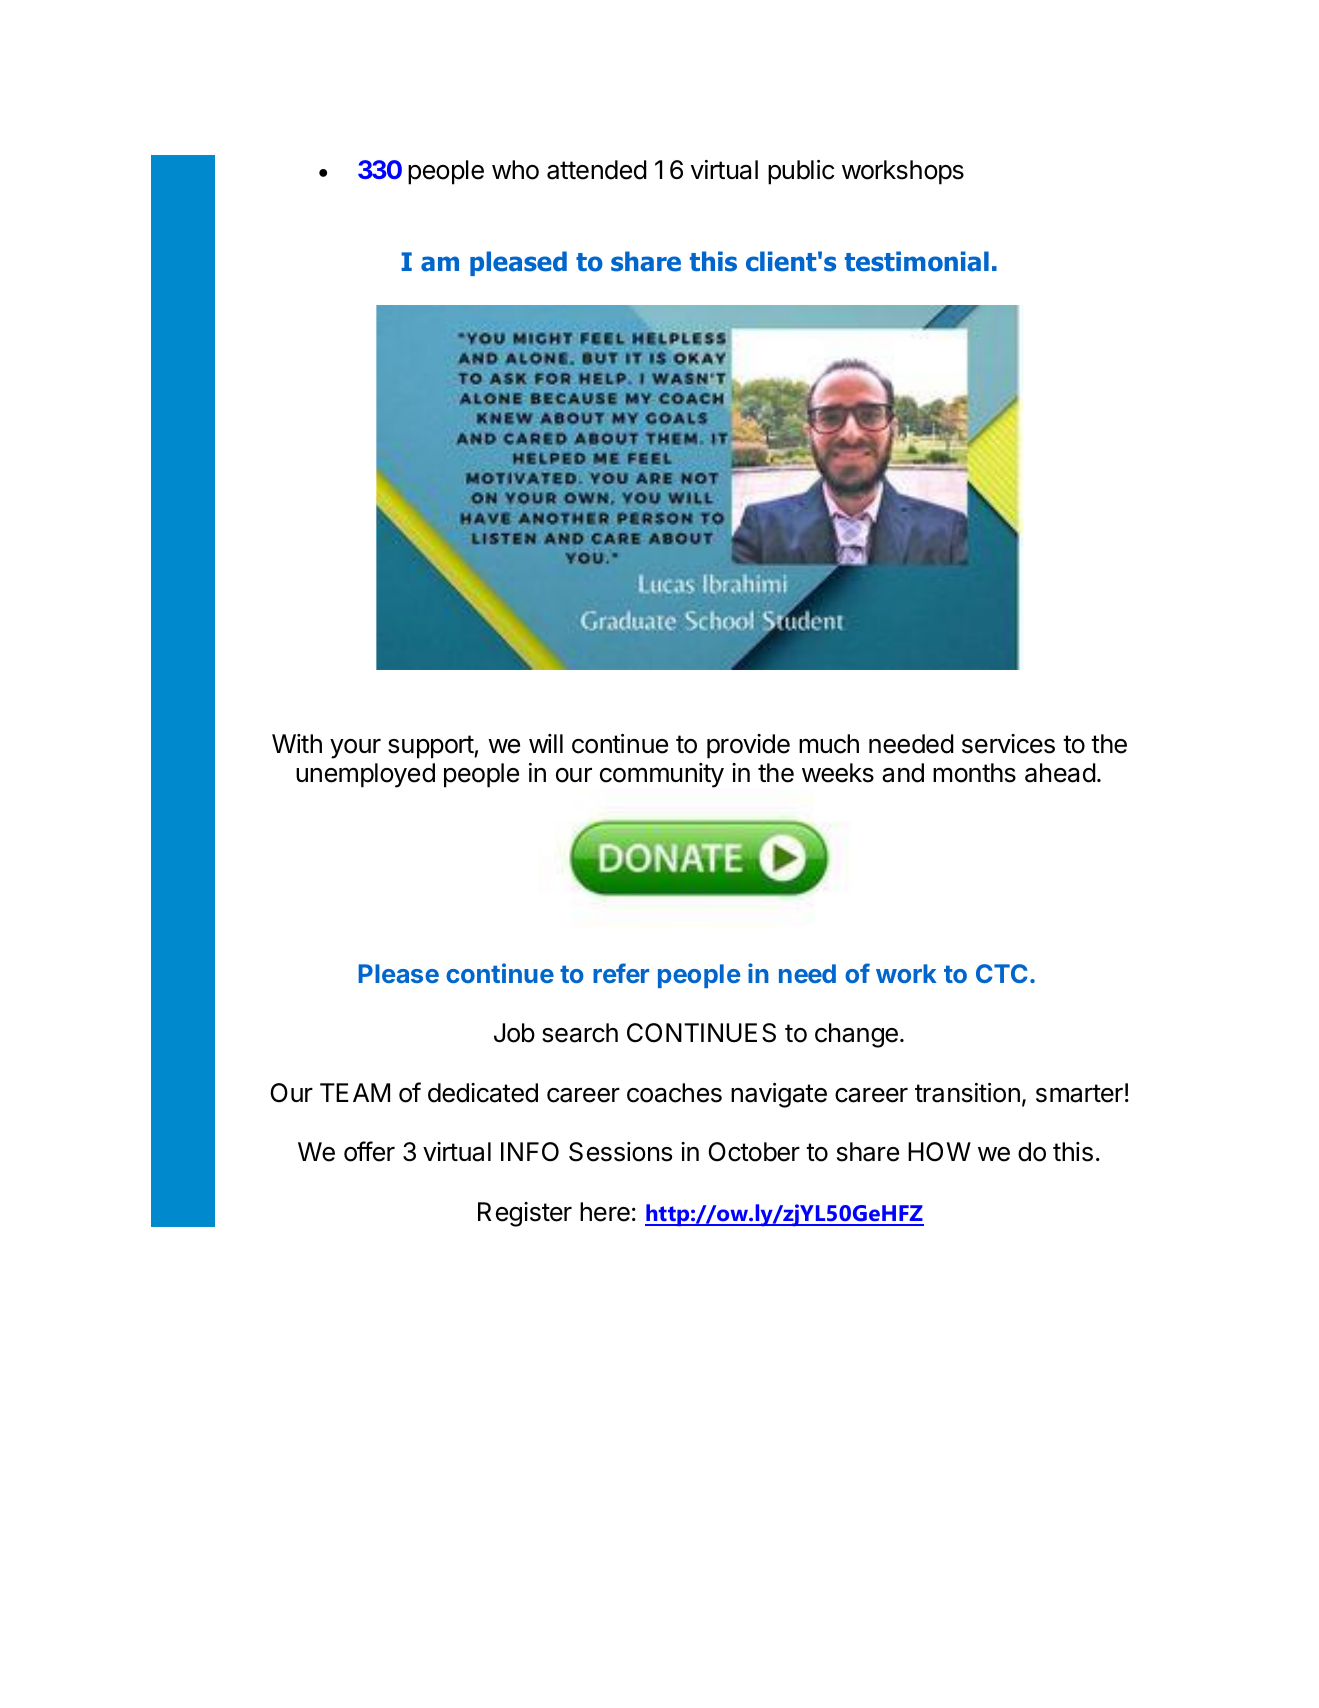 The image size is (1319, 1708). I want to click on refer, so click(621, 973).
